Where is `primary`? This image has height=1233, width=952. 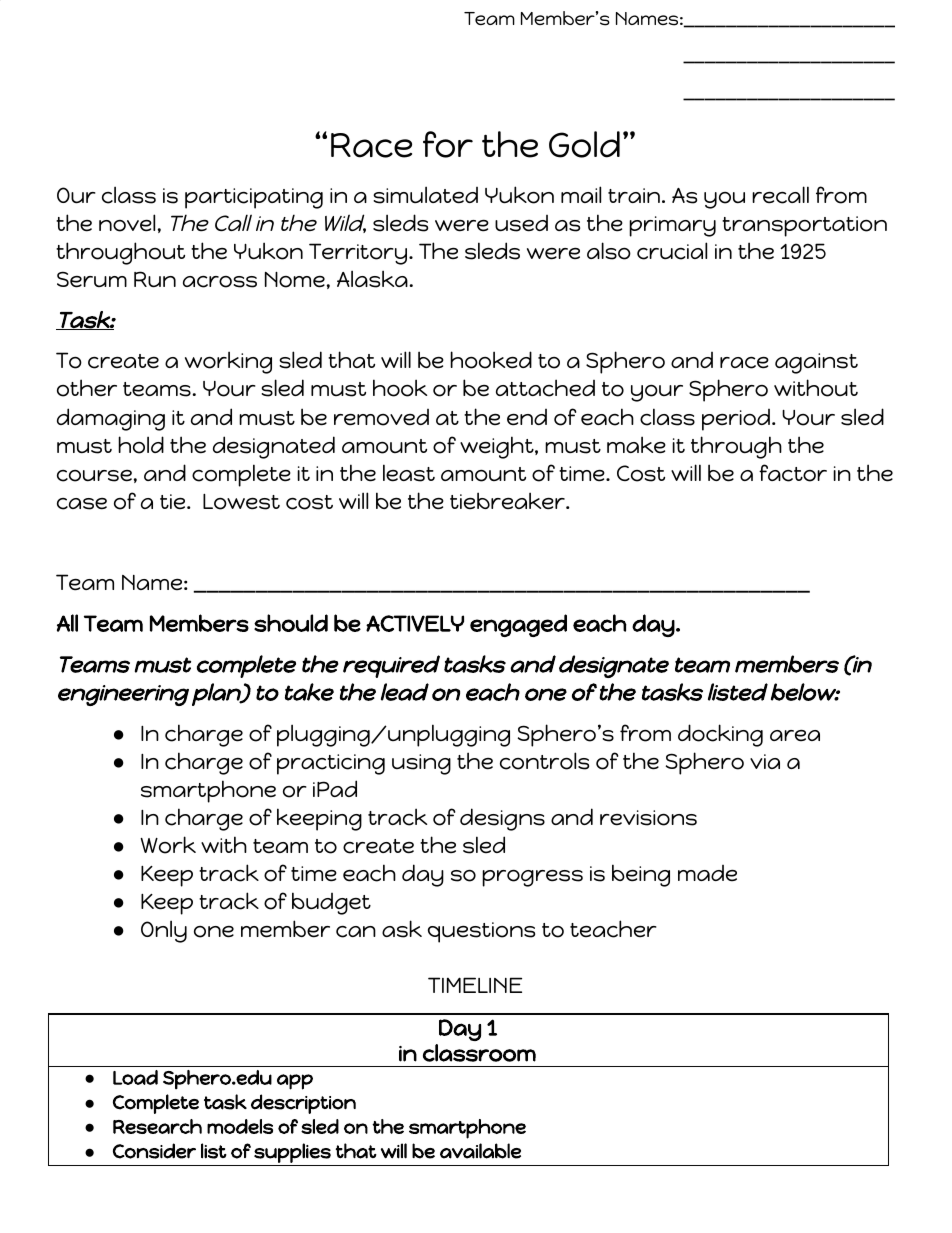 primary is located at coordinates (672, 226).
